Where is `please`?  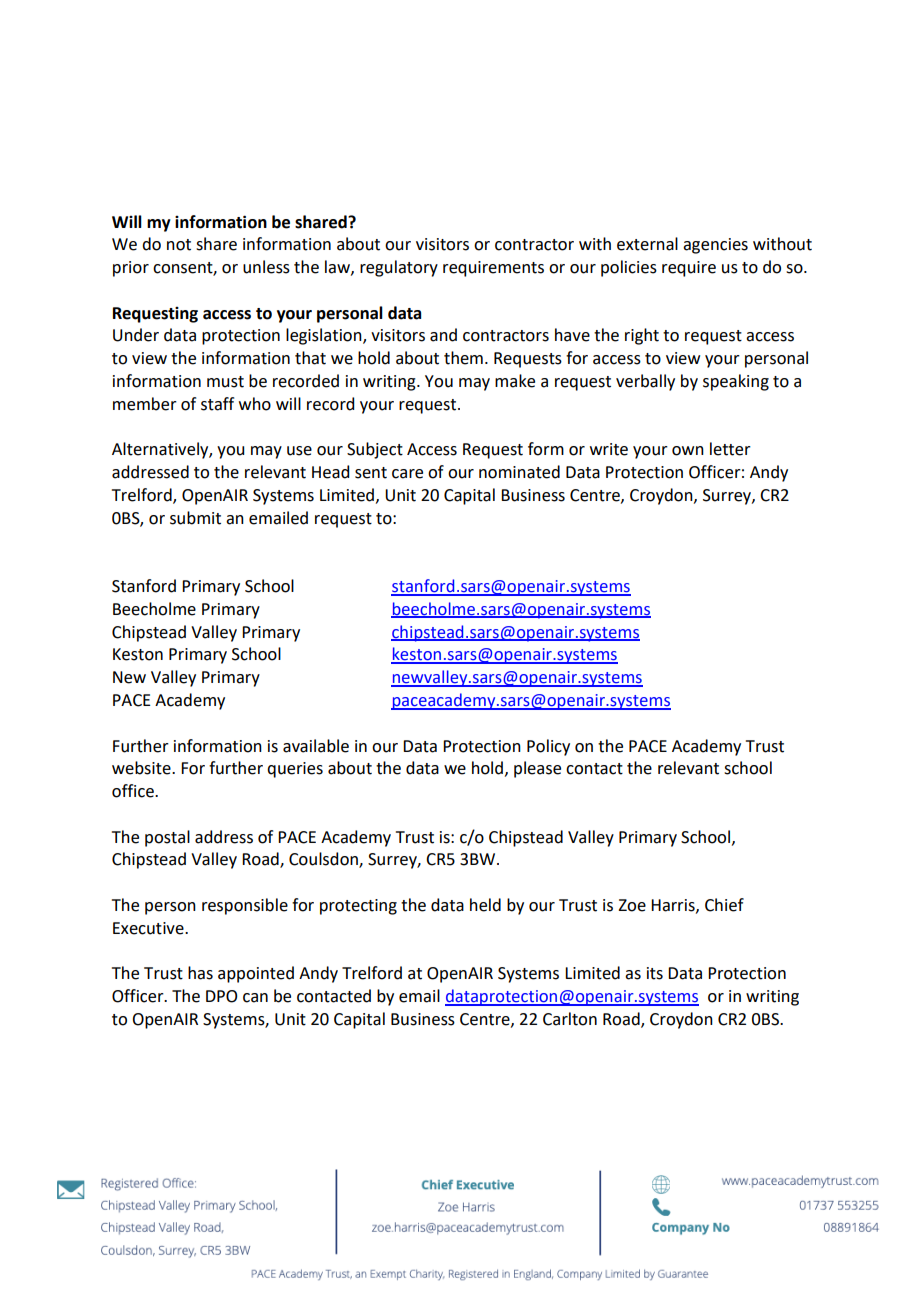 please is located at coordinates (537, 769).
